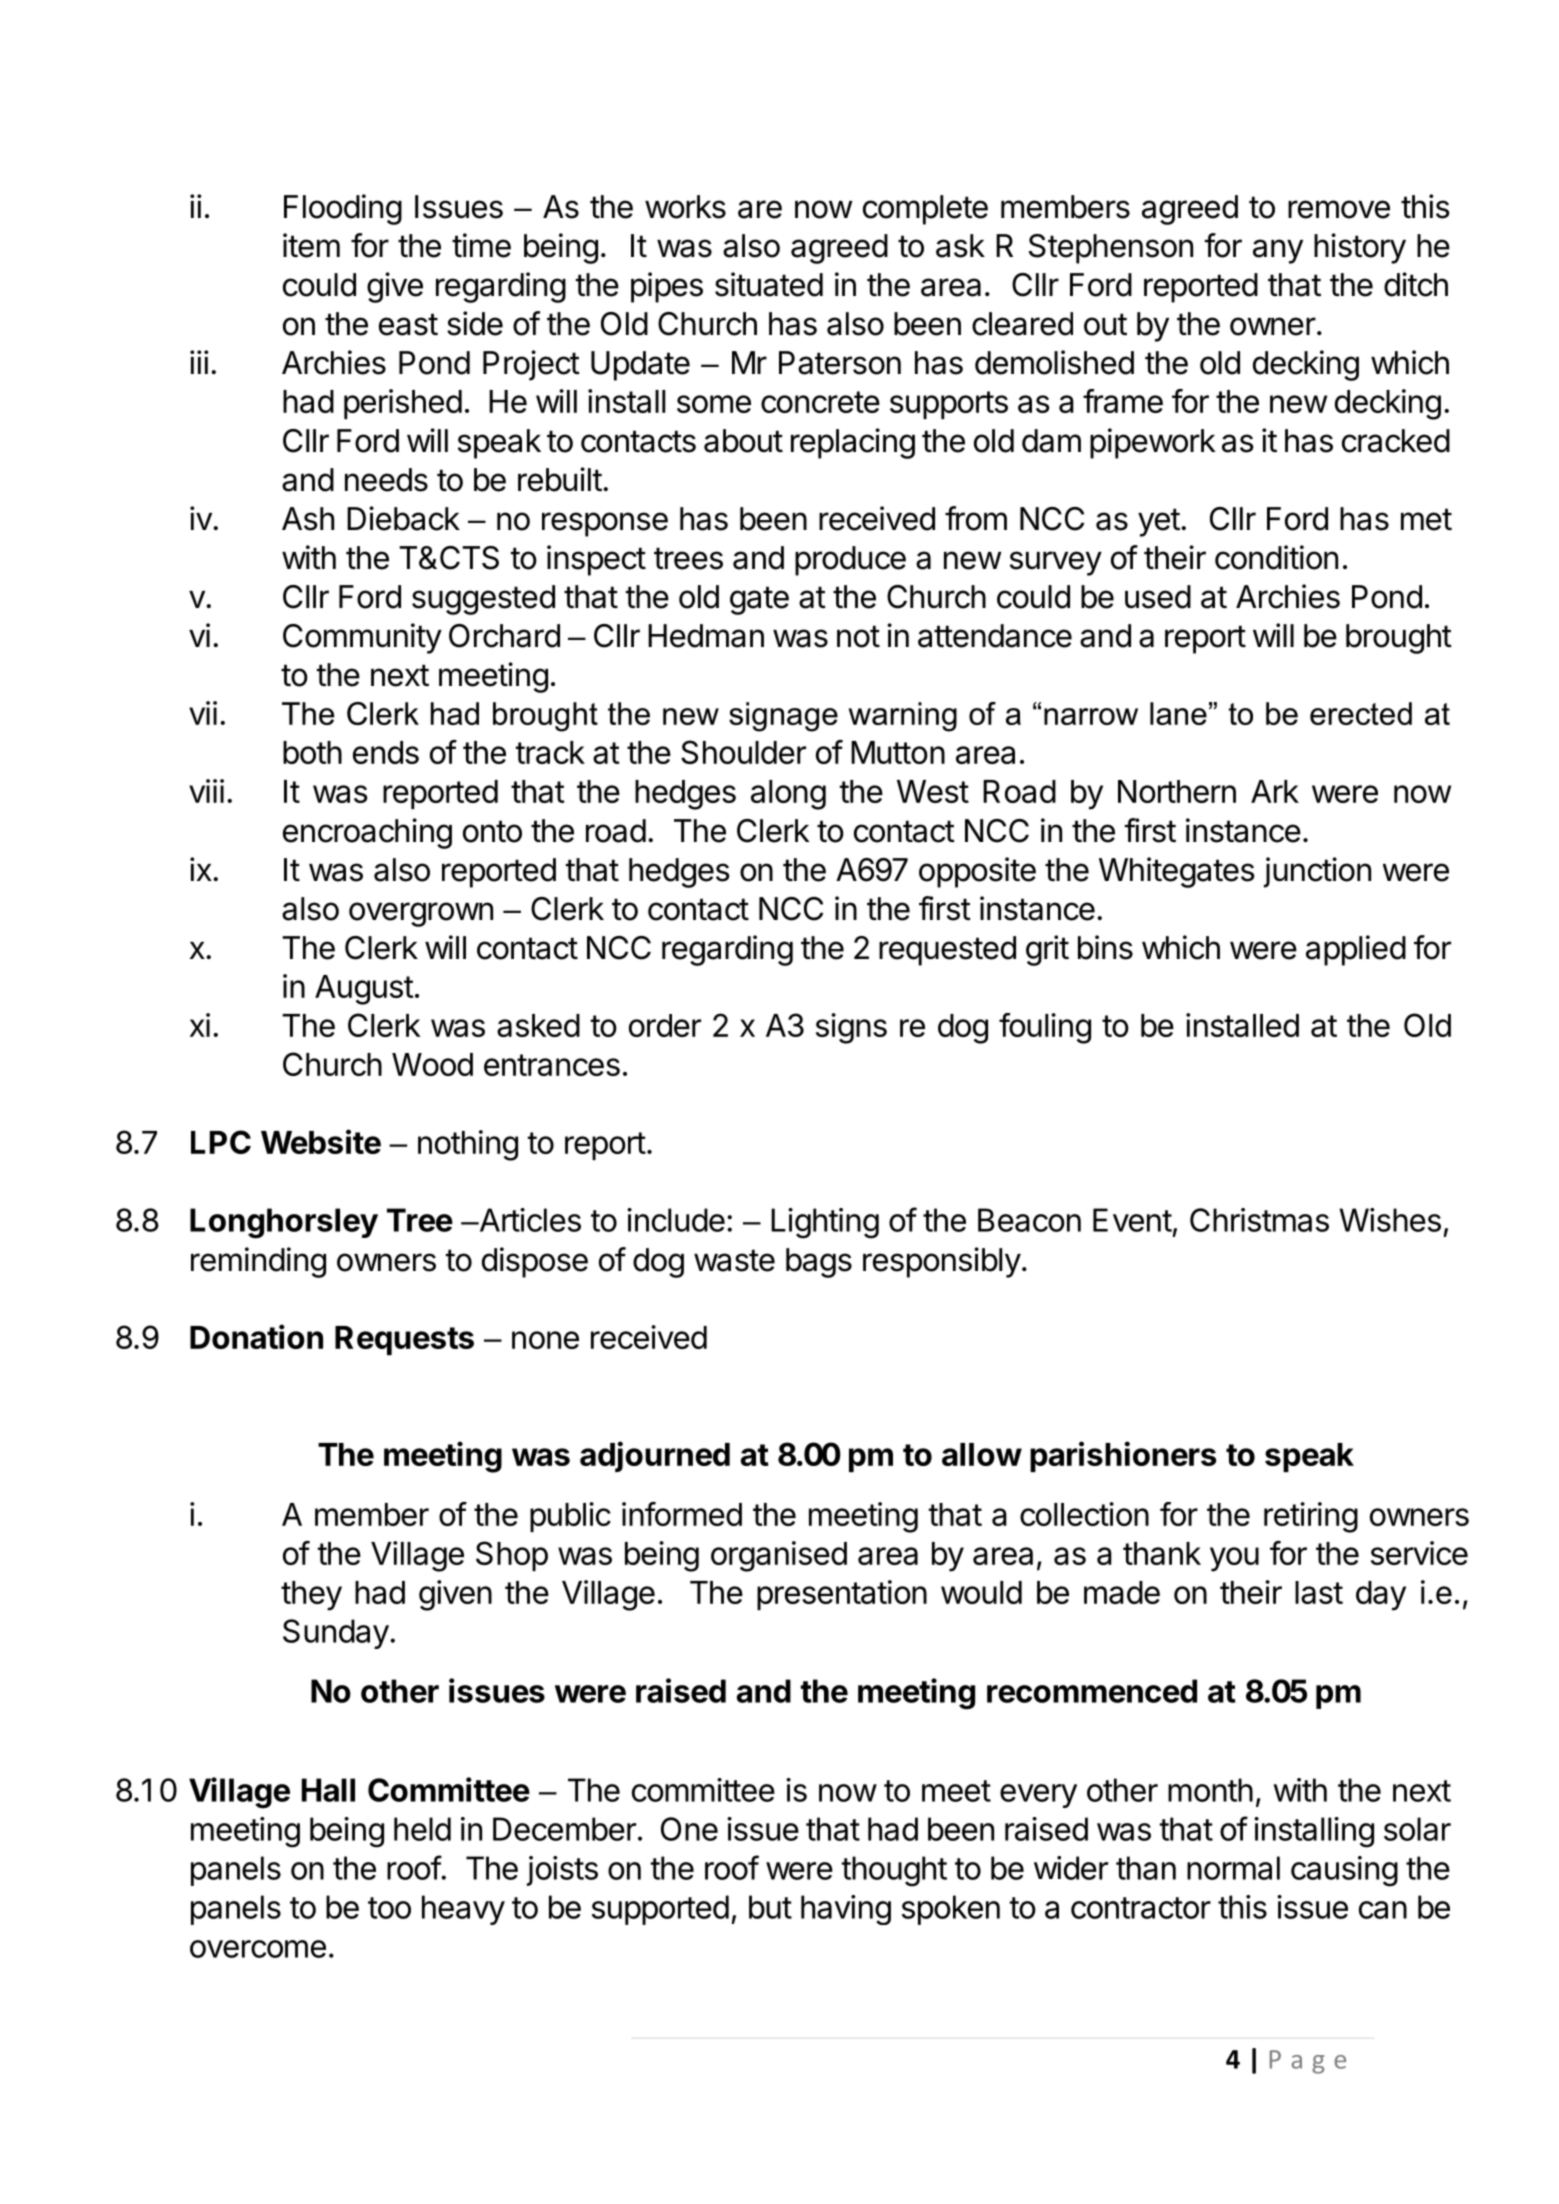 Image resolution: width=1559 pixels, height=2204 pixels. I want to click on Community, so click(362, 638).
